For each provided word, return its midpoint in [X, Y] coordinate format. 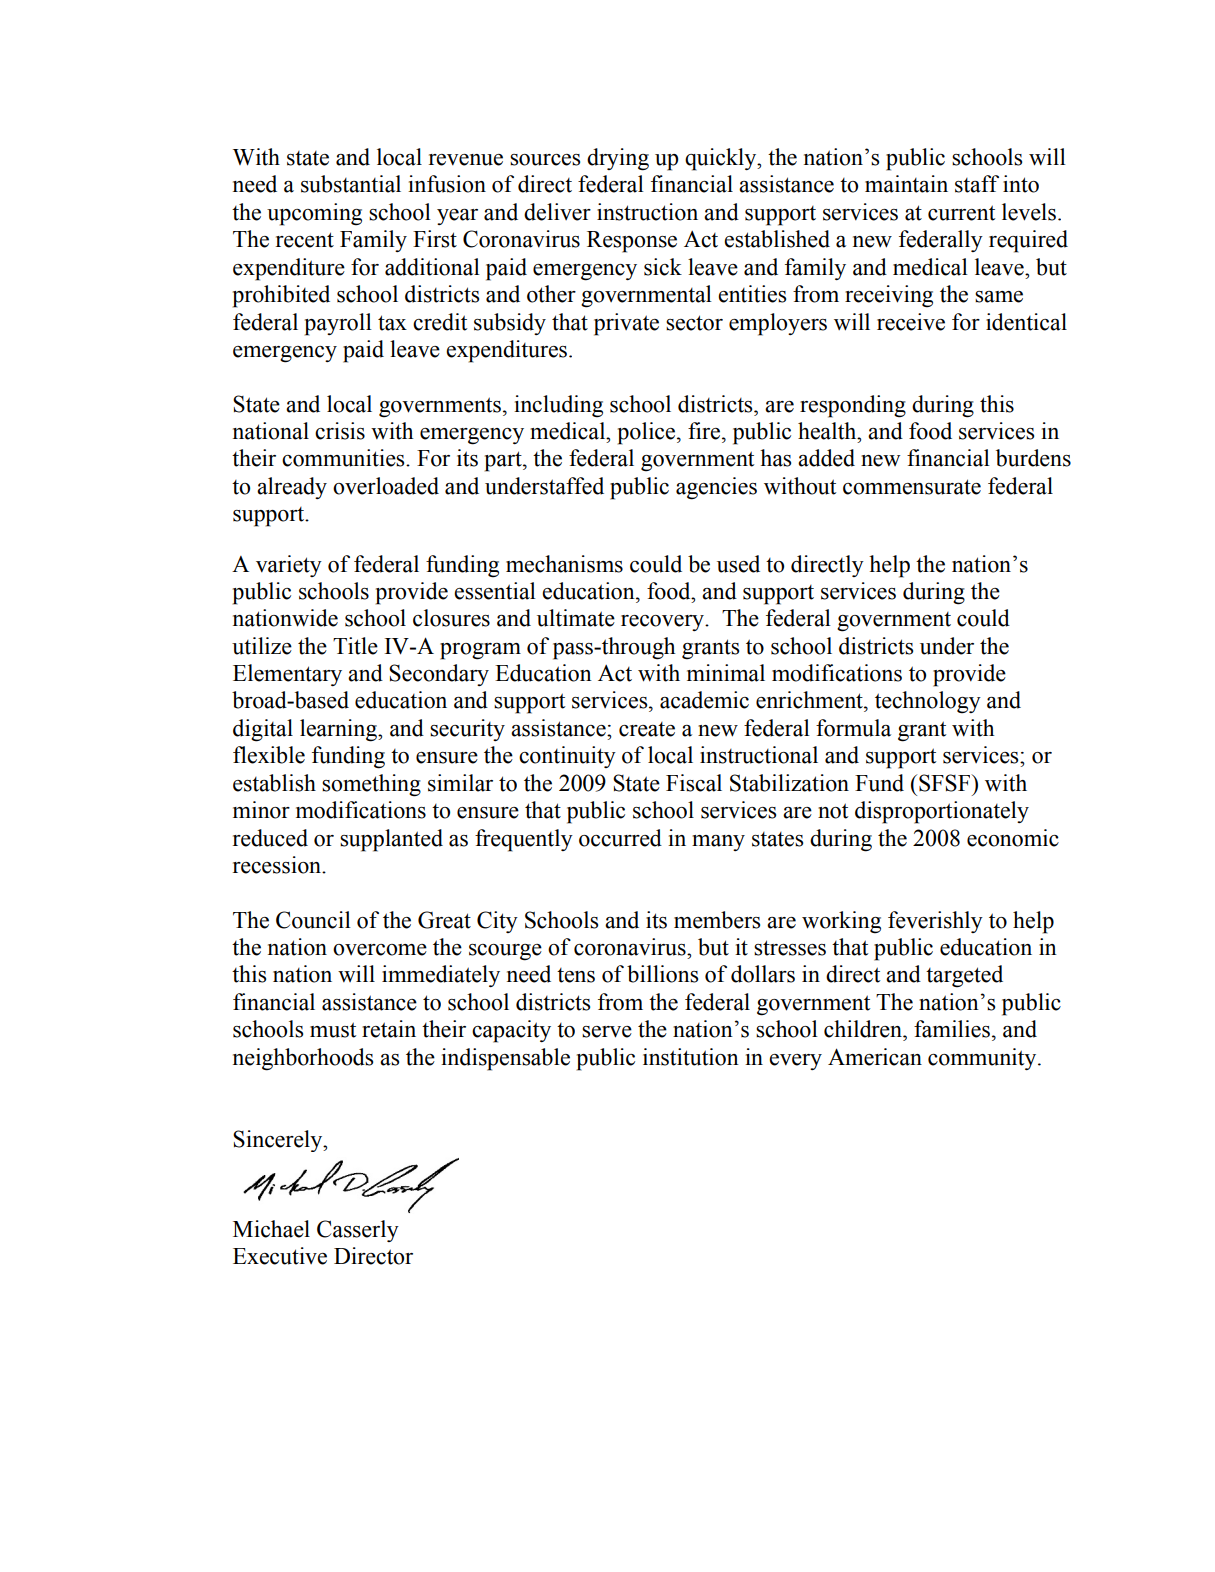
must [333, 1030]
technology [928, 702]
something [371, 785]
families [952, 1029]
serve [607, 1032]
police [648, 433]
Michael [271, 1229]
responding [853, 406]
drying [618, 159]
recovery [664, 623]
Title [355, 646]
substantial [351, 184]
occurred [620, 838]
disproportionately [942, 812]
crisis [340, 431]
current [961, 213]
